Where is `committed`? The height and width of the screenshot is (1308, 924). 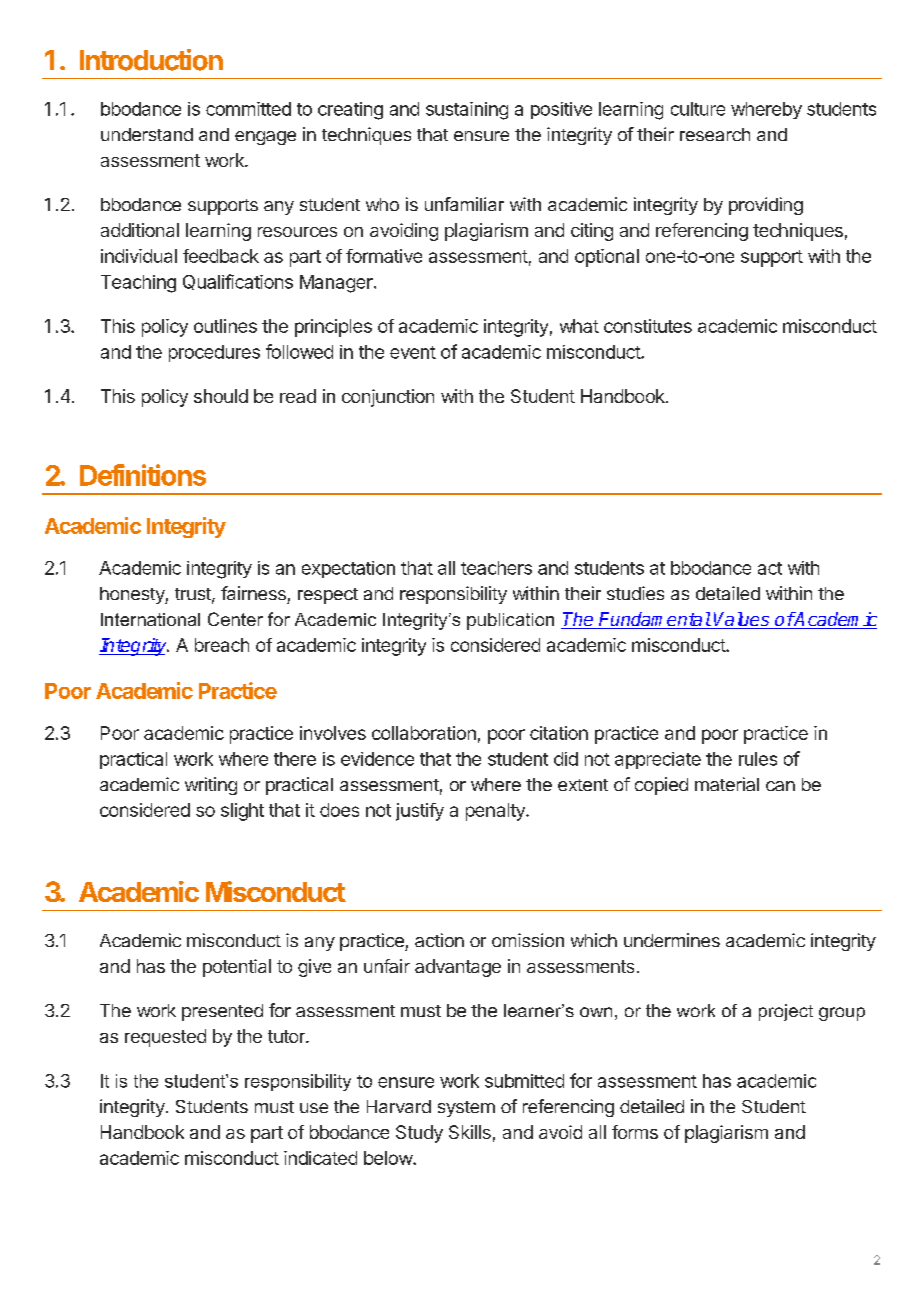 committed is located at coordinates (248, 109).
